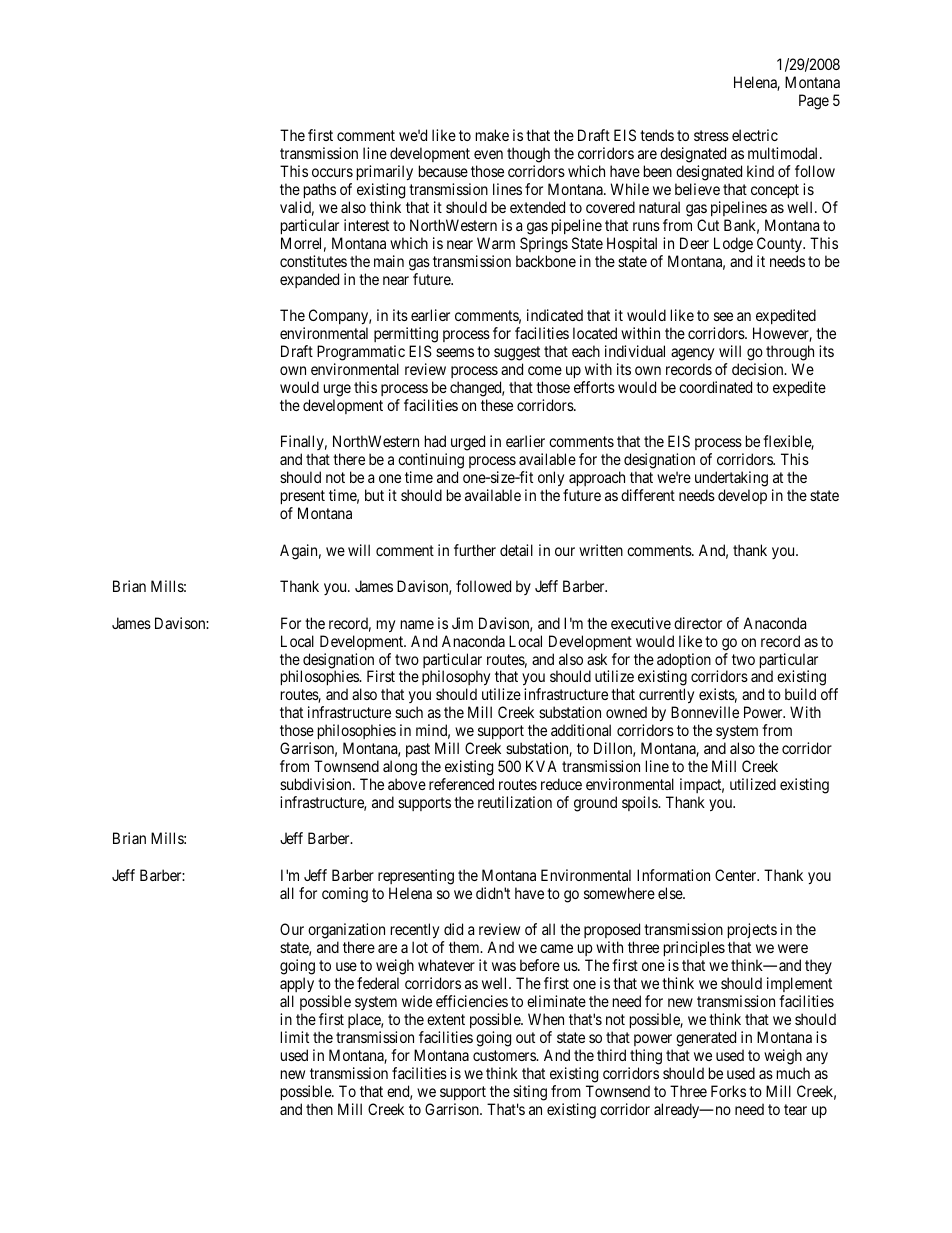  What do you see at coordinates (552, 480) in the screenshot?
I see `only` at bounding box center [552, 480].
